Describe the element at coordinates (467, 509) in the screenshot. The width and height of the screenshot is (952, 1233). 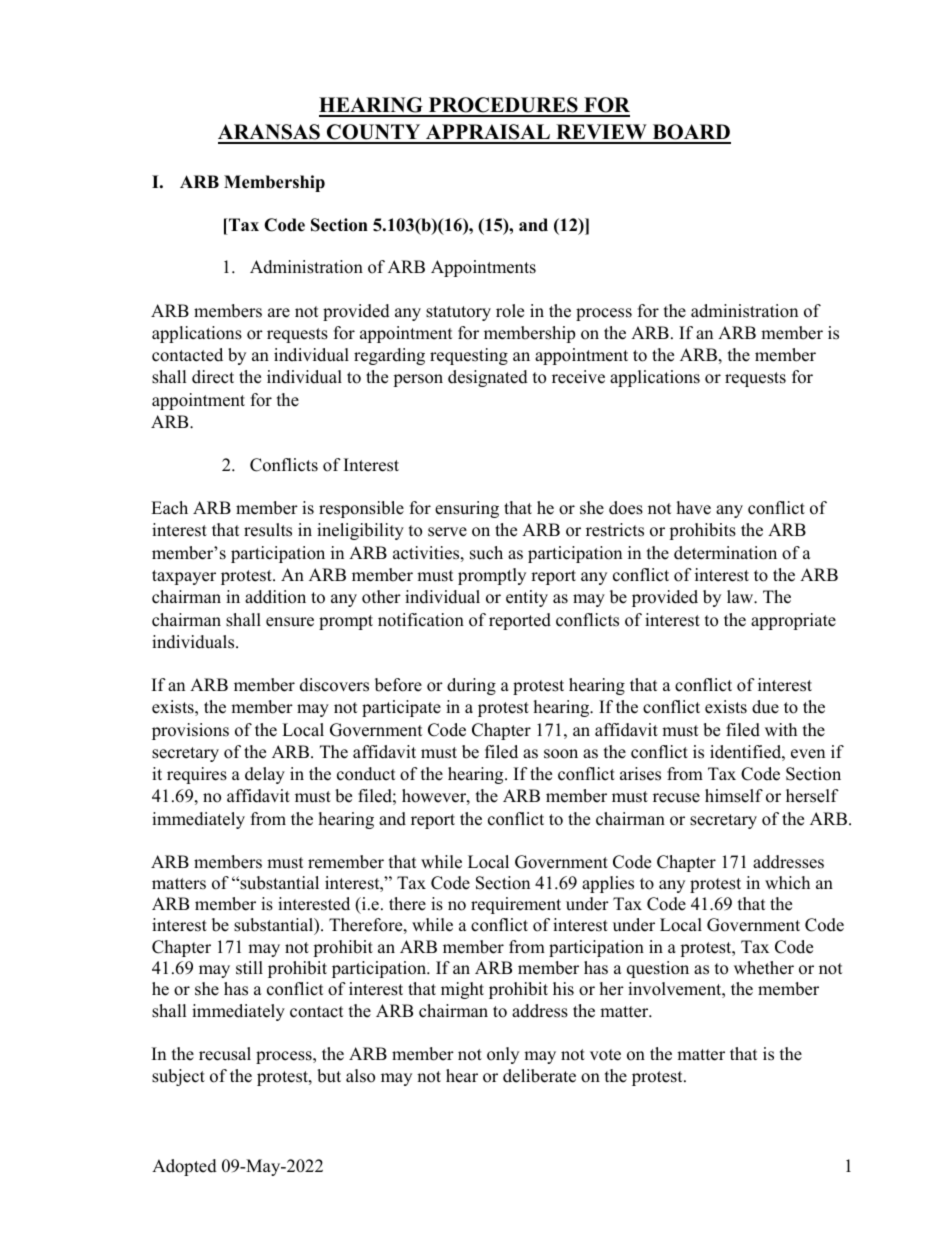
I see `ensuring` at that location.
